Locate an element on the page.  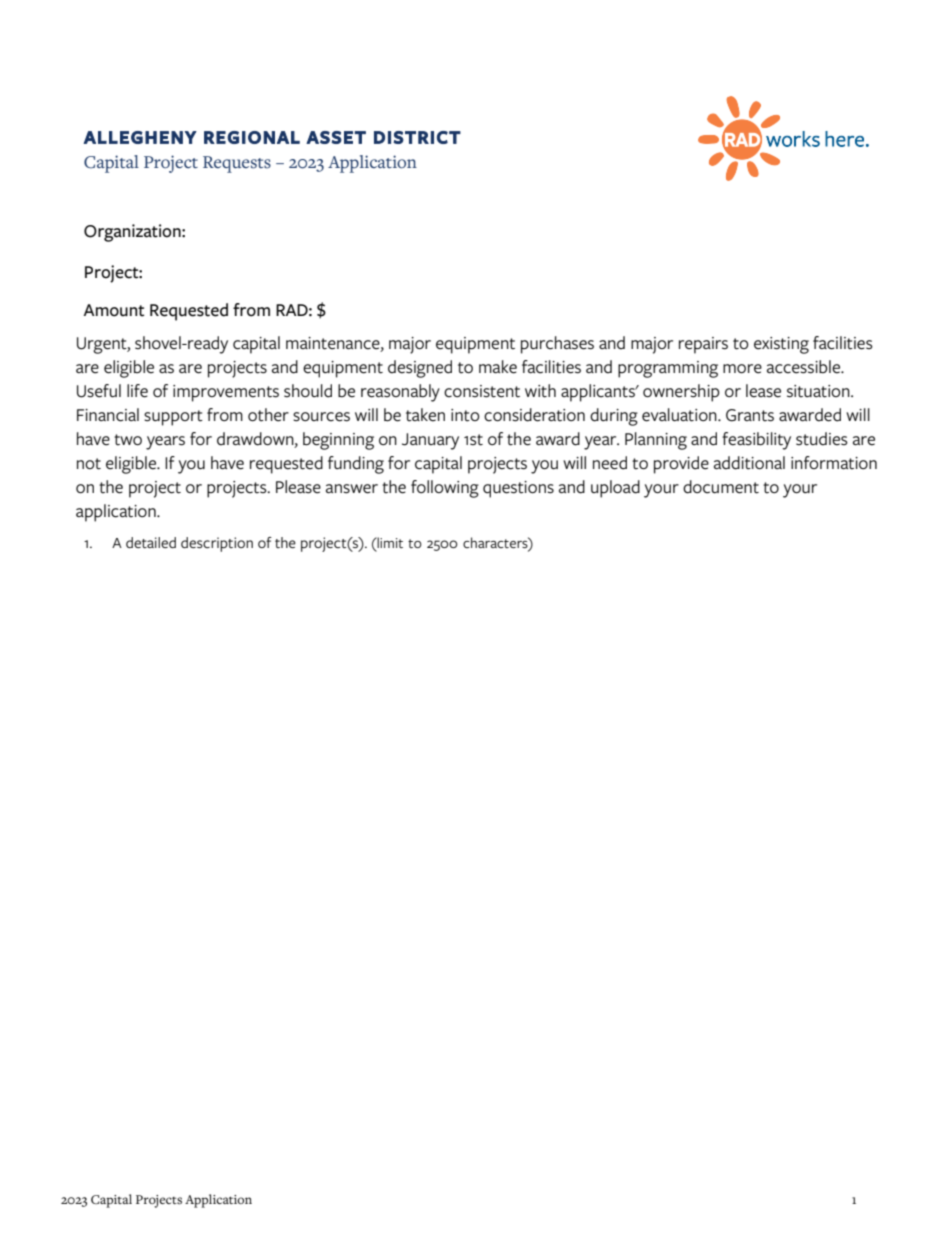
ASSET is located at coordinates (336, 137).
